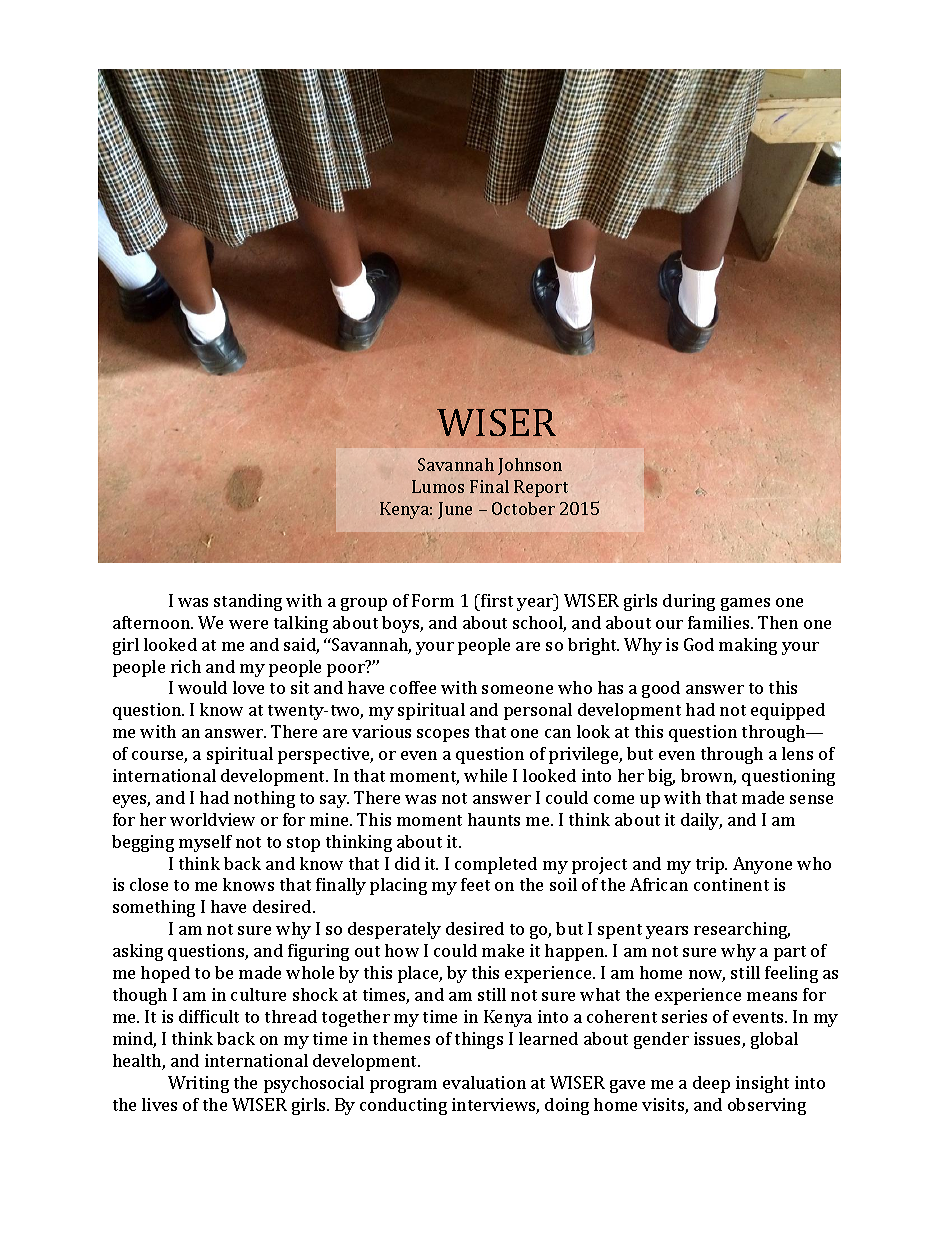  What do you see at coordinates (711, 1084) in the document?
I see `deep` at bounding box center [711, 1084].
